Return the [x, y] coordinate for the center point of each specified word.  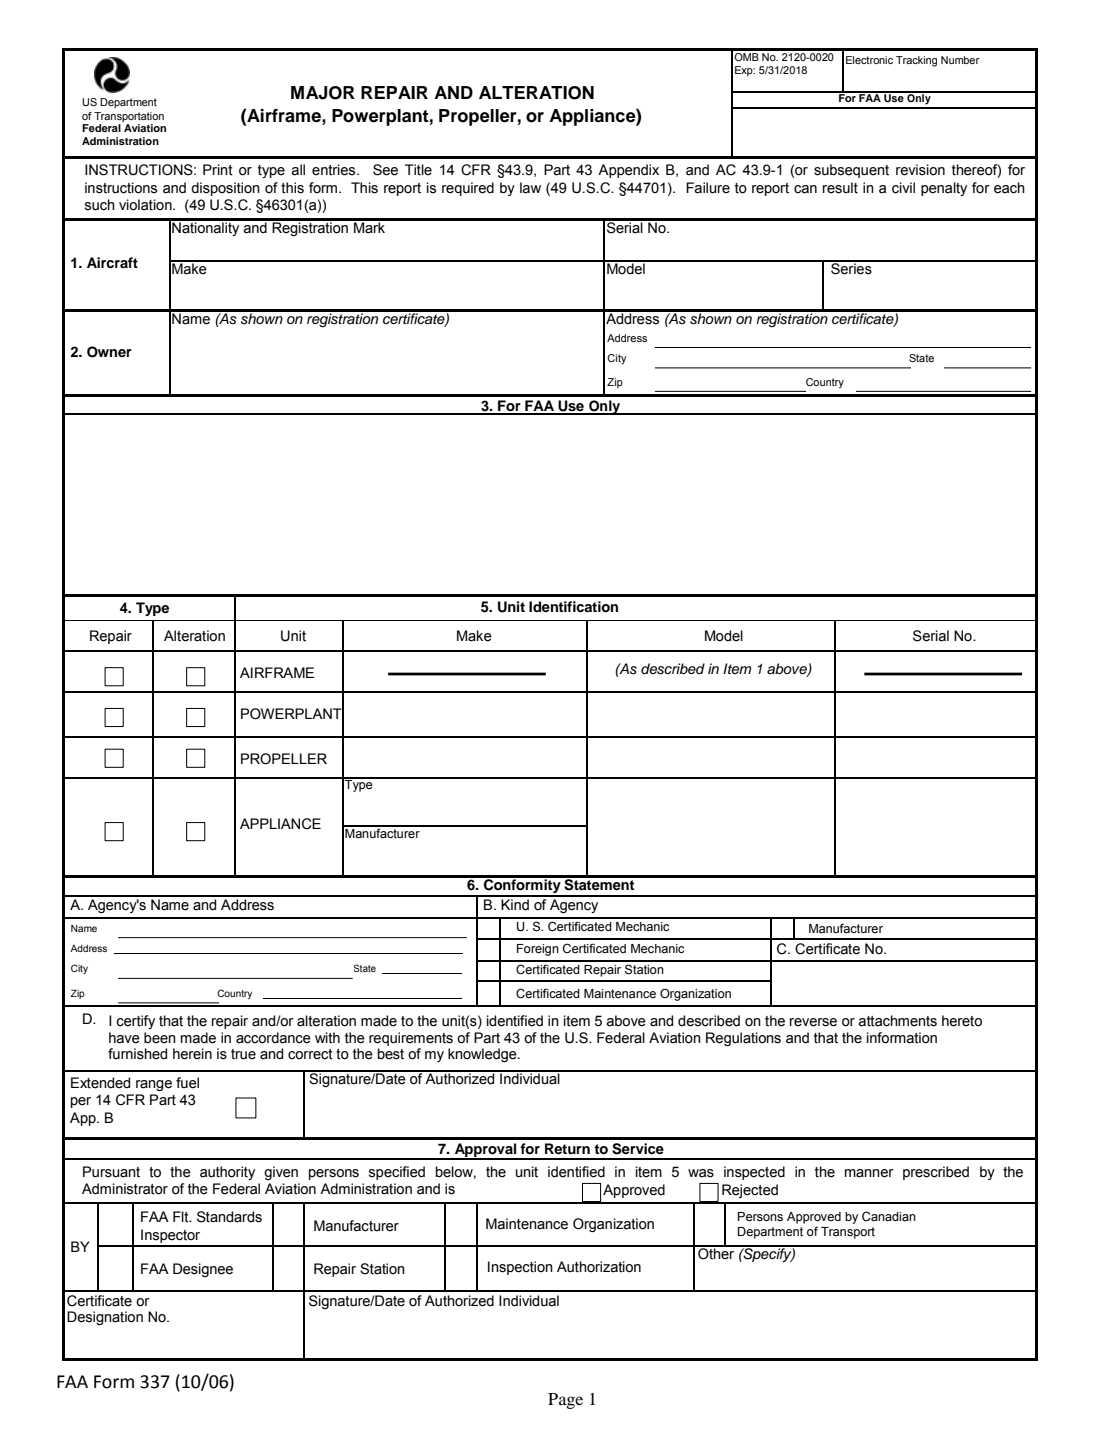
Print [218, 170]
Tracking [916, 61]
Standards [229, 1217]
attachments [897, 1021]
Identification [573, 607]
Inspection [520, 1268]
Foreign [538, 950]
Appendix [628, 171]
